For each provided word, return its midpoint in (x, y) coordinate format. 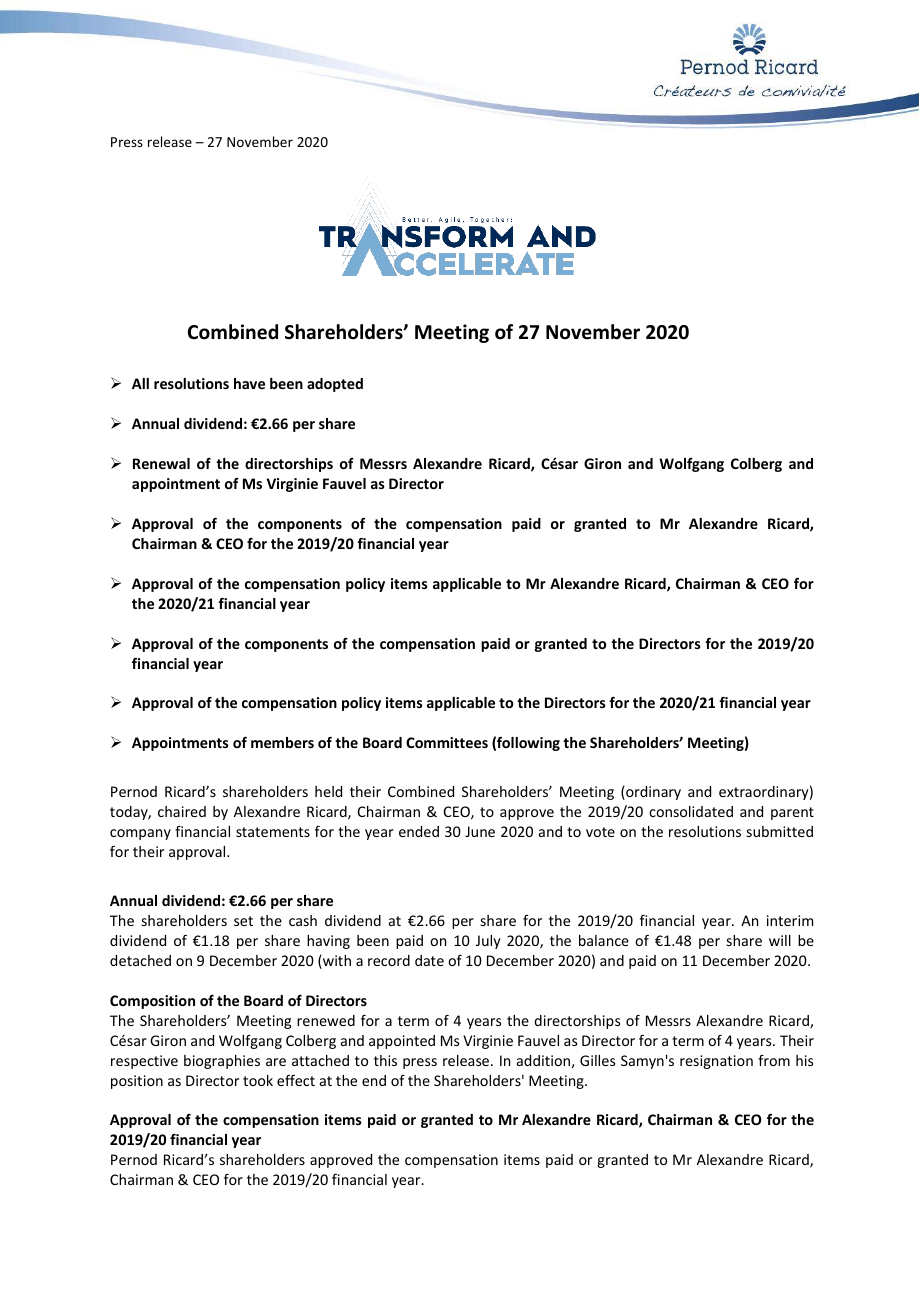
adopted (335, 385)
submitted (780, 831)
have (249, 383)
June (480, 831)
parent (792, 813)
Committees (447, 742)
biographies (222, 1062)
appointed (402, 1042)
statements (273, 832)
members (282, 742)
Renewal (161, 463)
